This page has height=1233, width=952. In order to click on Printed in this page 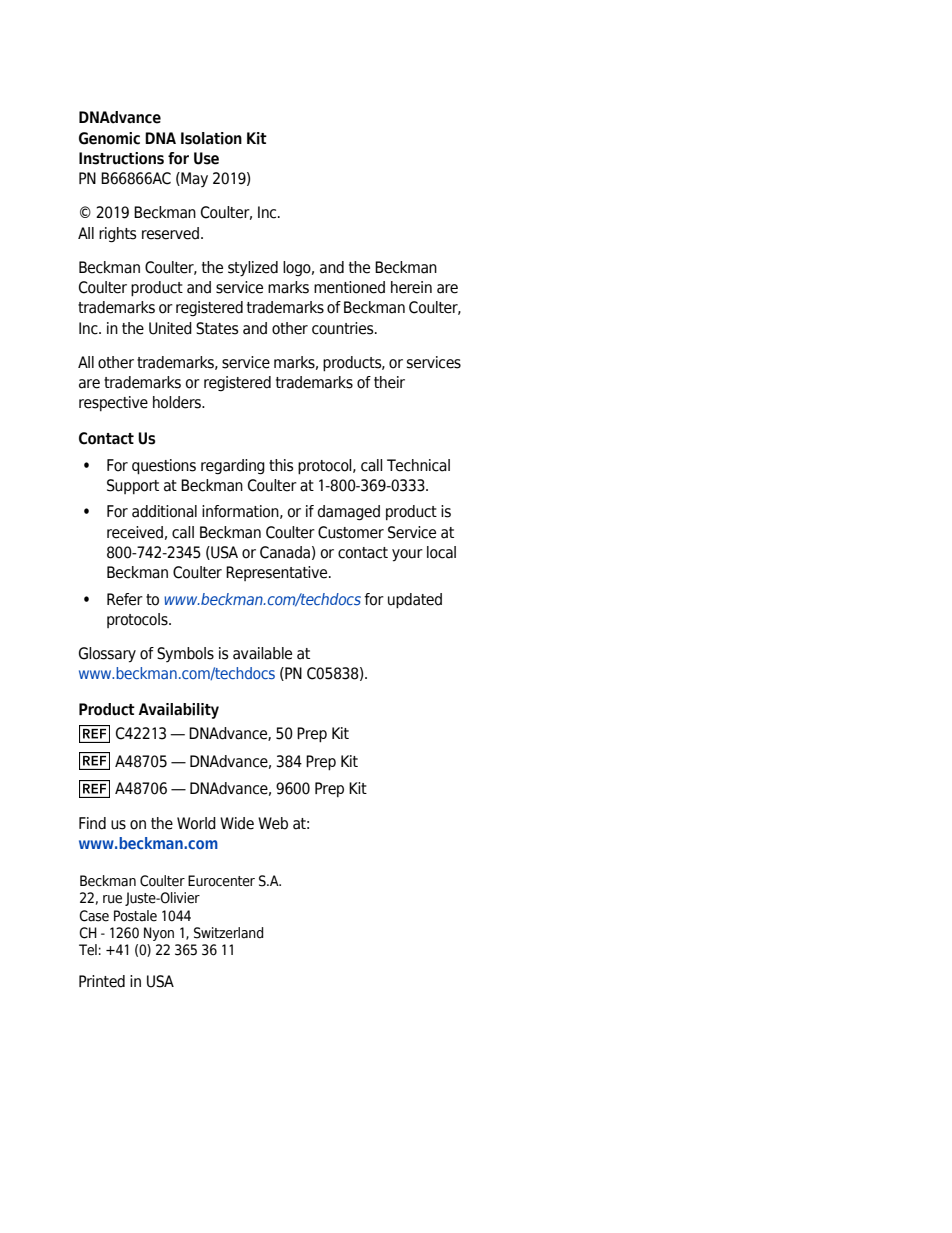, I will do `click(102, 981)`.
